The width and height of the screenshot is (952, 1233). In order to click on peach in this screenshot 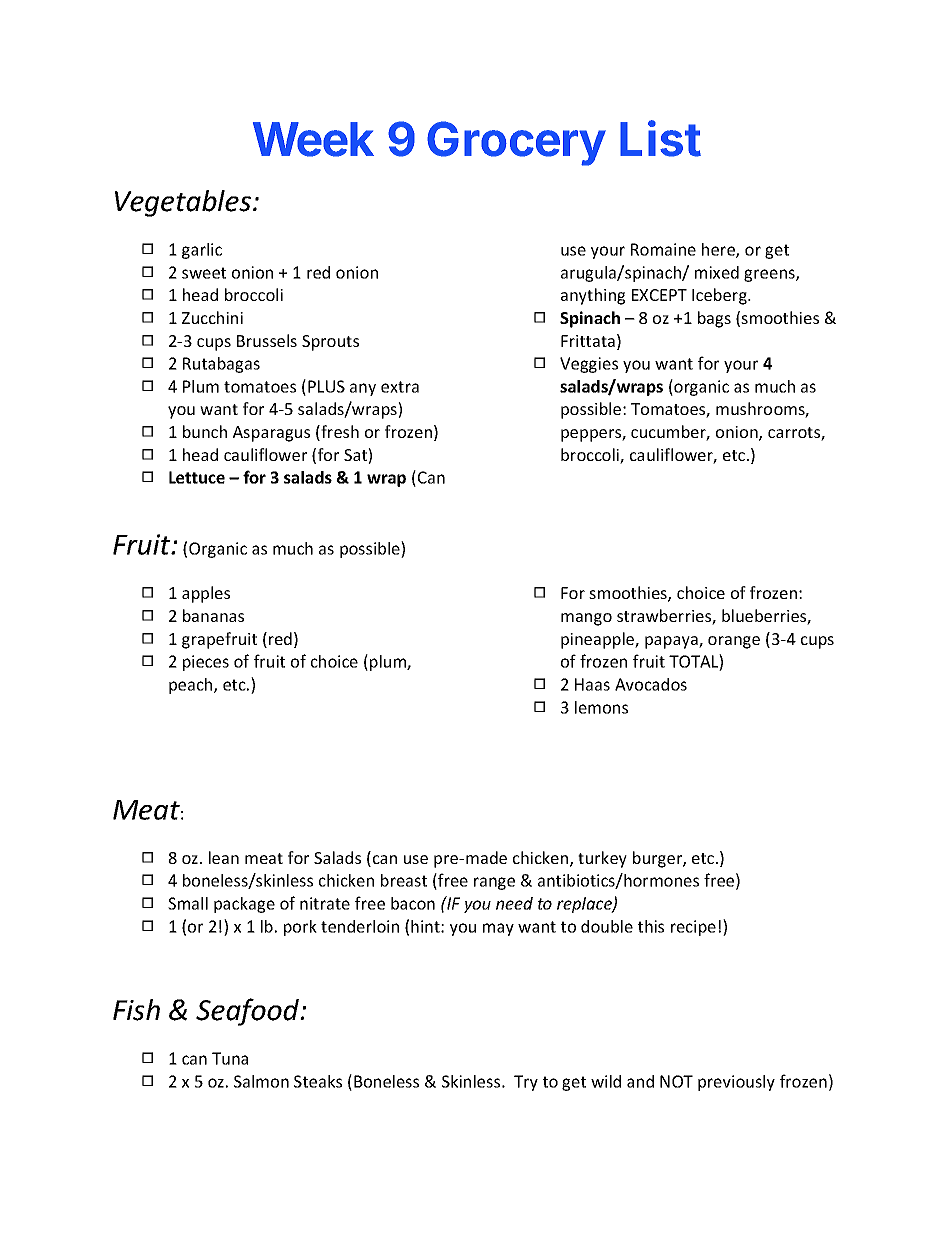, I will do `click(192, 686)`.
